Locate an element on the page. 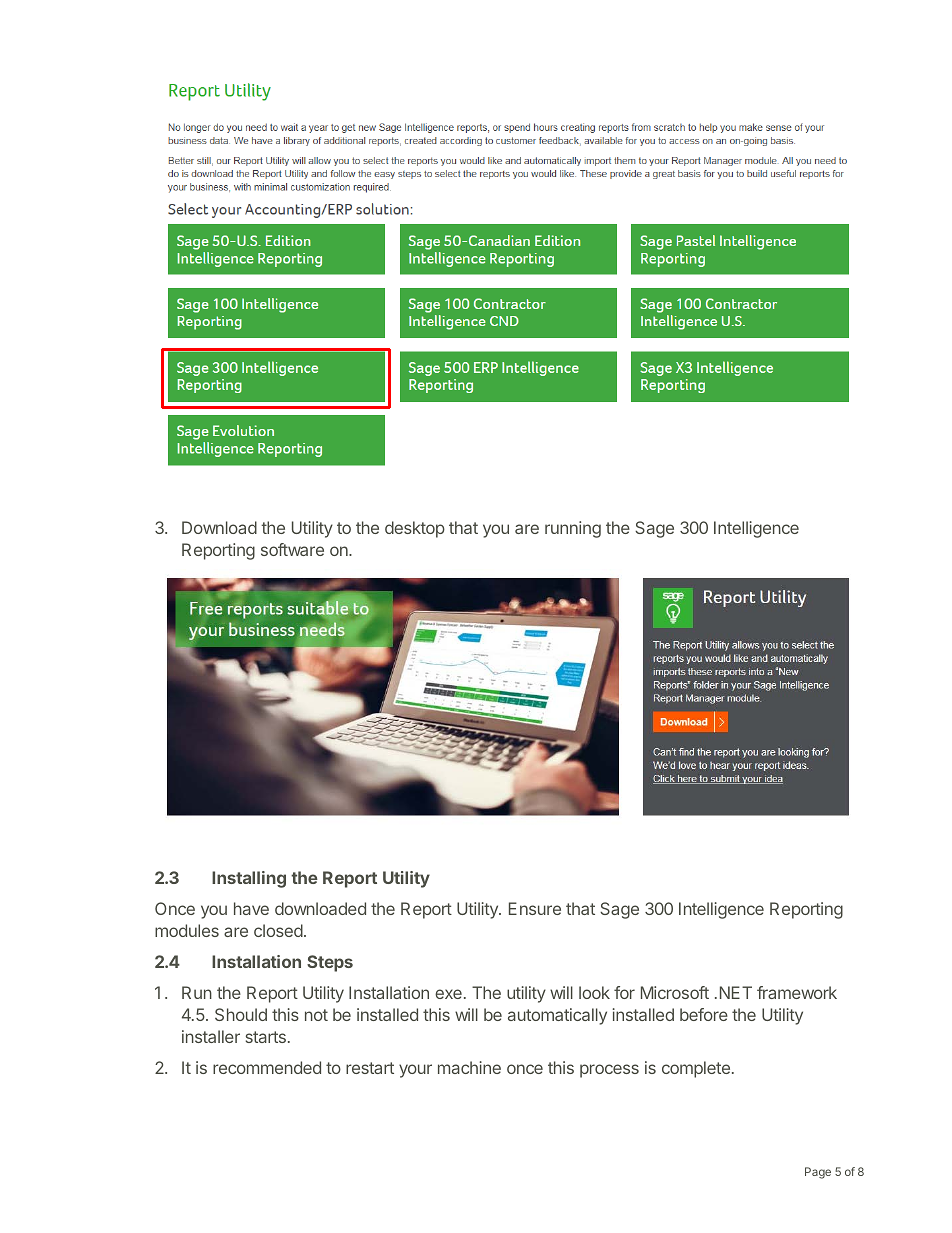 Image resolution: width=952 pixels, height=1233 pixels. Page is located at coordinates (818, 1173).
